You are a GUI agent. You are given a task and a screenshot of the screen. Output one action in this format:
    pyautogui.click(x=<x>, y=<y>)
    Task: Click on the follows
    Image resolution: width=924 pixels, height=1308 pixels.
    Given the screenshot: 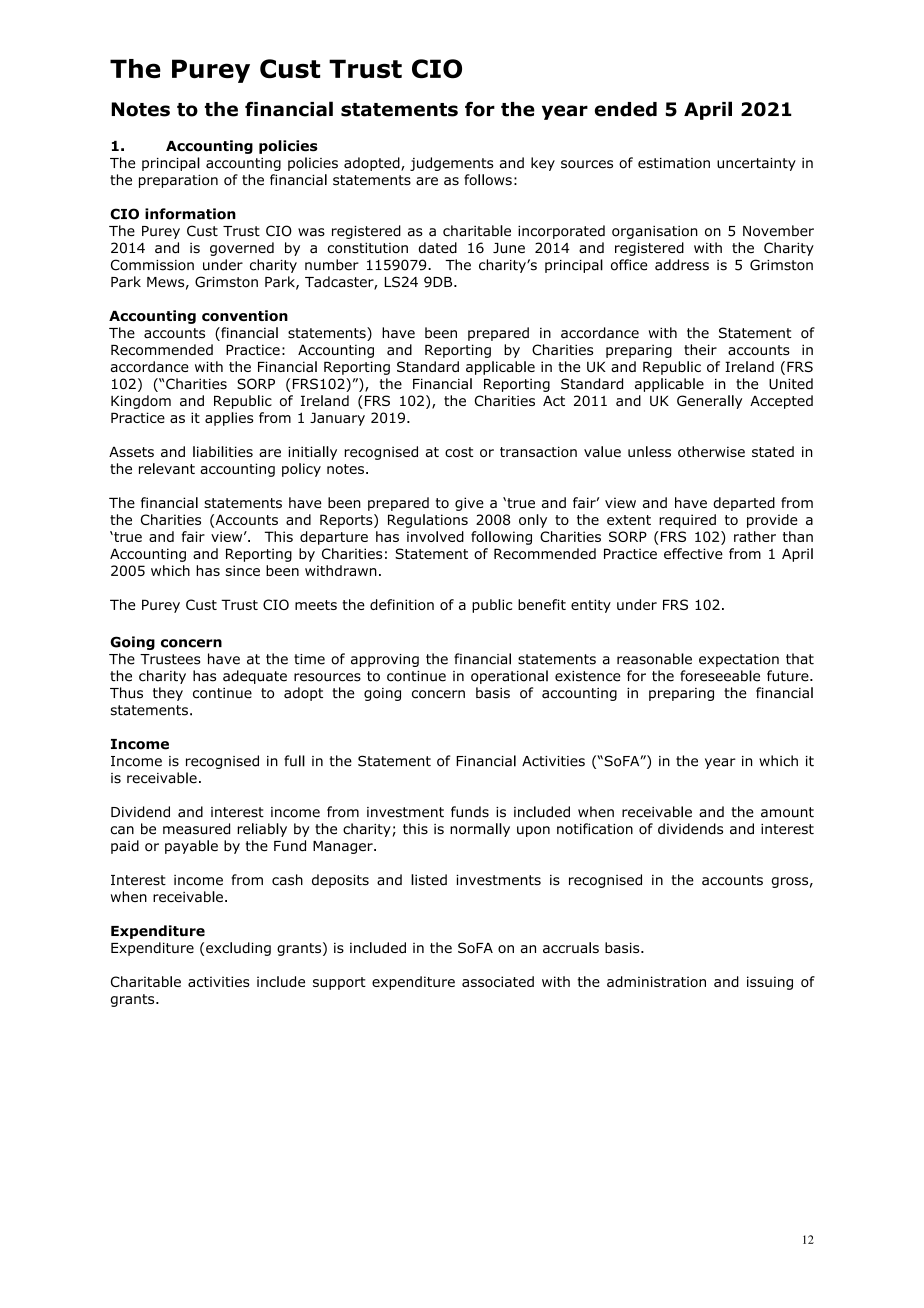 What is the action you would take?
    pyautogui.click(x=488, y=180)
